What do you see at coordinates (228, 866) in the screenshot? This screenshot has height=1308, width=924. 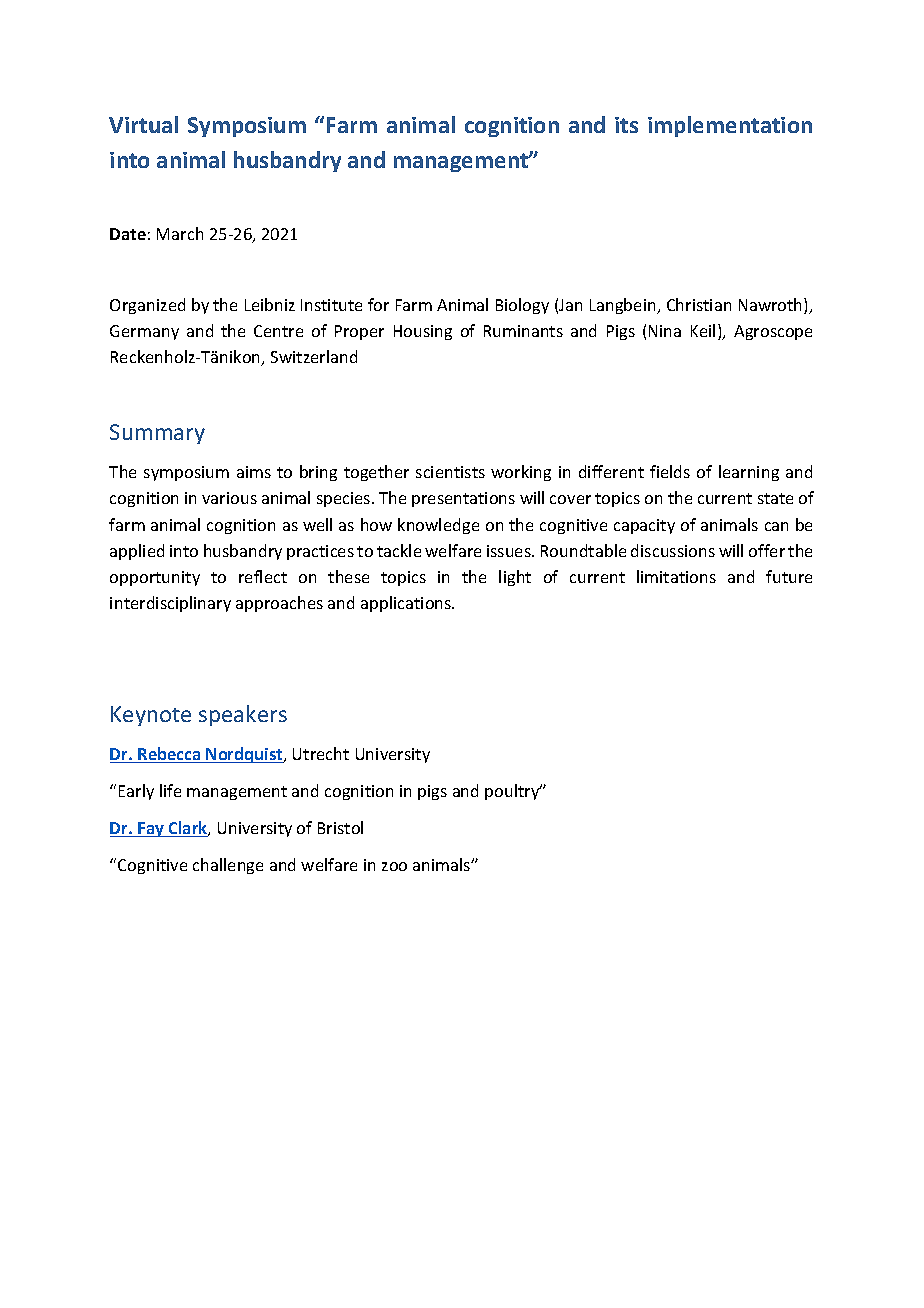 I see `challenge` at bounding box center [228, 866].
